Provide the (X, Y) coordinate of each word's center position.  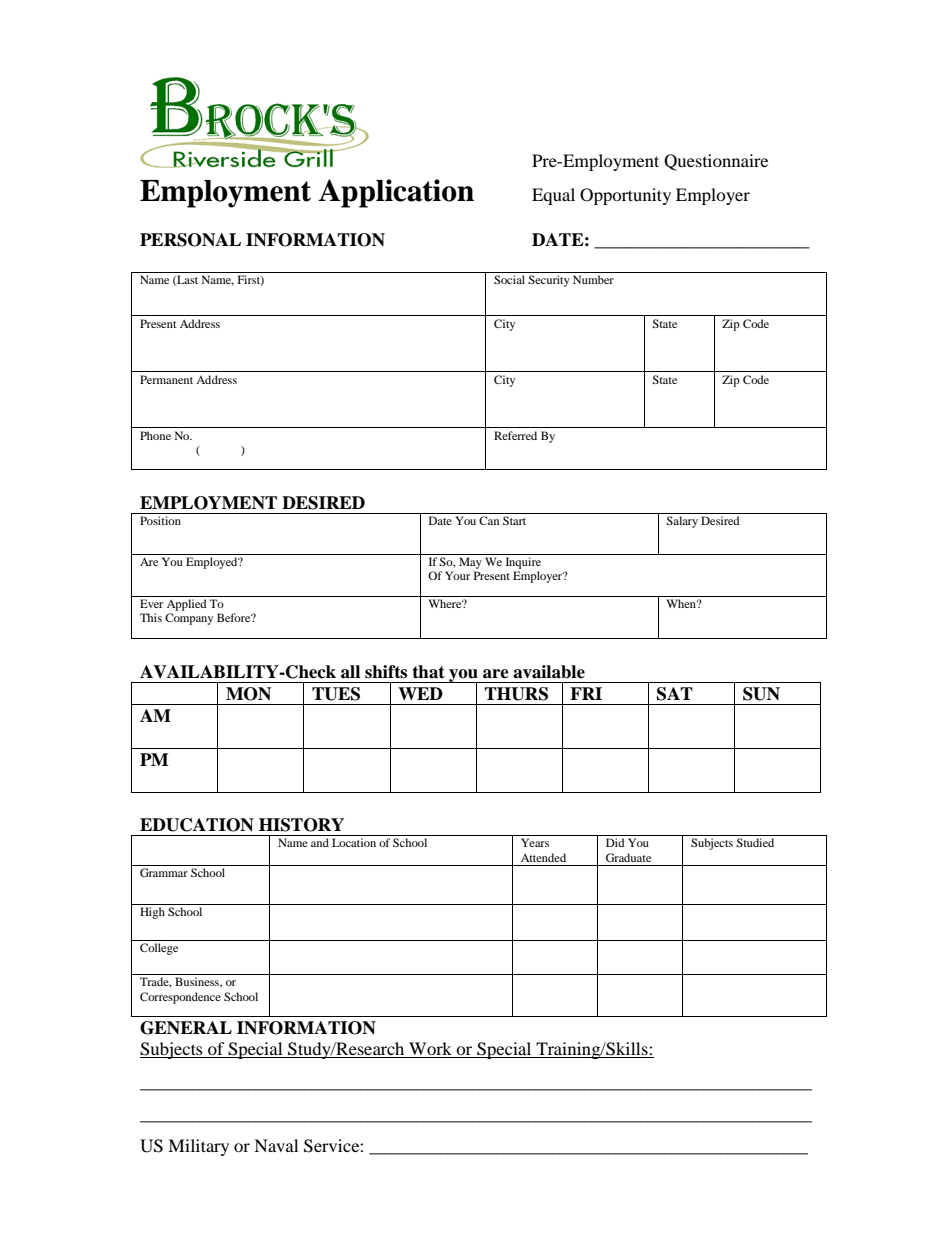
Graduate (628, 857)
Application (396, 193)
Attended (543, 857)
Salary (682, 522)
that (428, 672)
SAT (675, 694)
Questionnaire (716, 162)
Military (198, 1147)
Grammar (164, 872)
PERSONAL (190, 240)
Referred (515, 435)
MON (248, 694)
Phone (155, 435)
